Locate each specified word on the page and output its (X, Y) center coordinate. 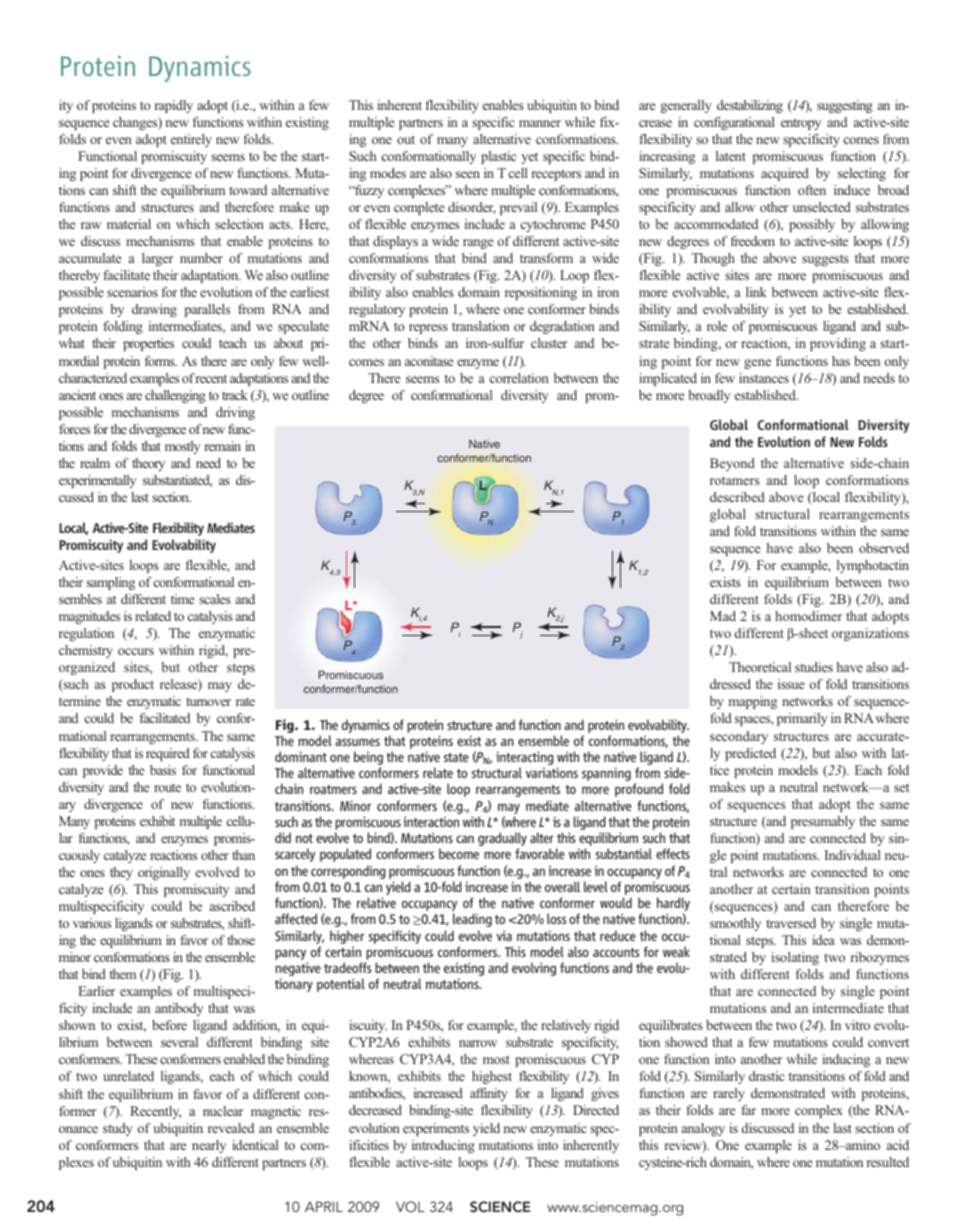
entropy (801, 124)
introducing (443, 1146)
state (456, 757)
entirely (191, 140)
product (133, 685)
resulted (888, 1162)
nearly (209, 1146)
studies (814, 667)
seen (468, 174)
